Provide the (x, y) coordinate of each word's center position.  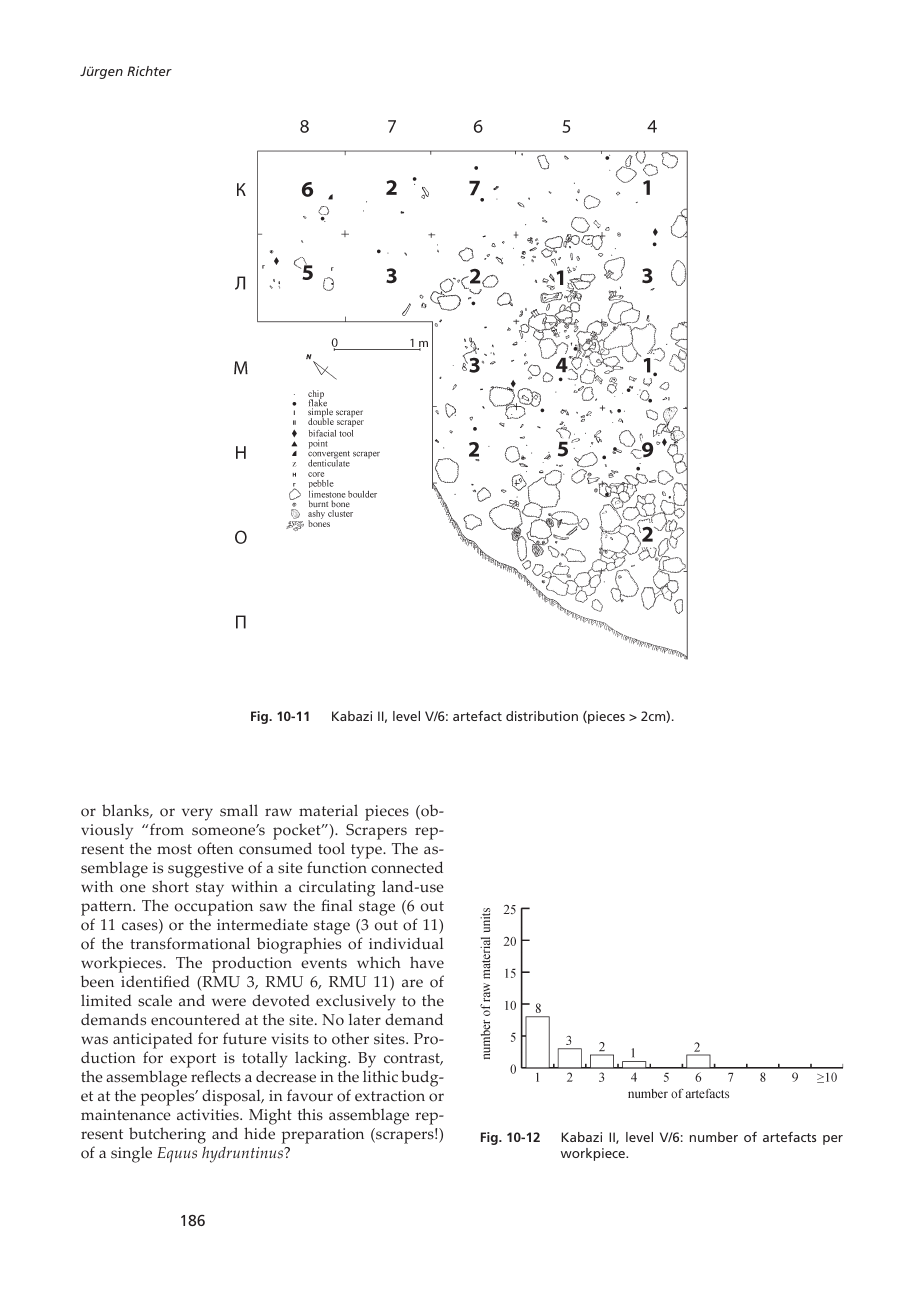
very (197, 814)
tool (331, 848)
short (170, 886)
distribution (542, 716)
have (427, 962)
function (337, 867)
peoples (169, 1097)
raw (278, 812)
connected (407, 867)
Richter (149, 71)
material (328, 810)
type (367, 851)
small (239, 810)
